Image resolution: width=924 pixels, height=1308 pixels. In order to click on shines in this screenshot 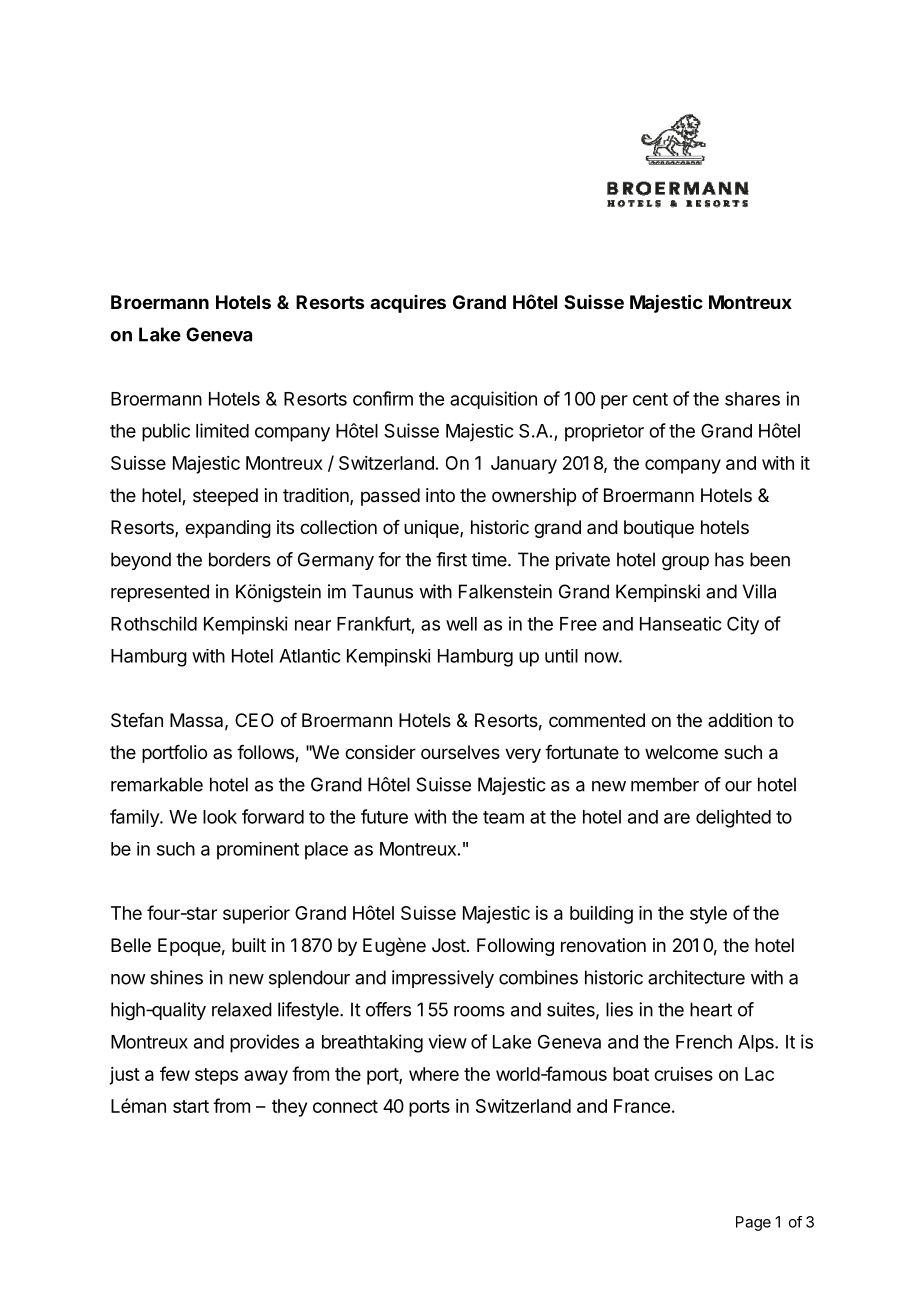, I will do `click(176, 977)`.
